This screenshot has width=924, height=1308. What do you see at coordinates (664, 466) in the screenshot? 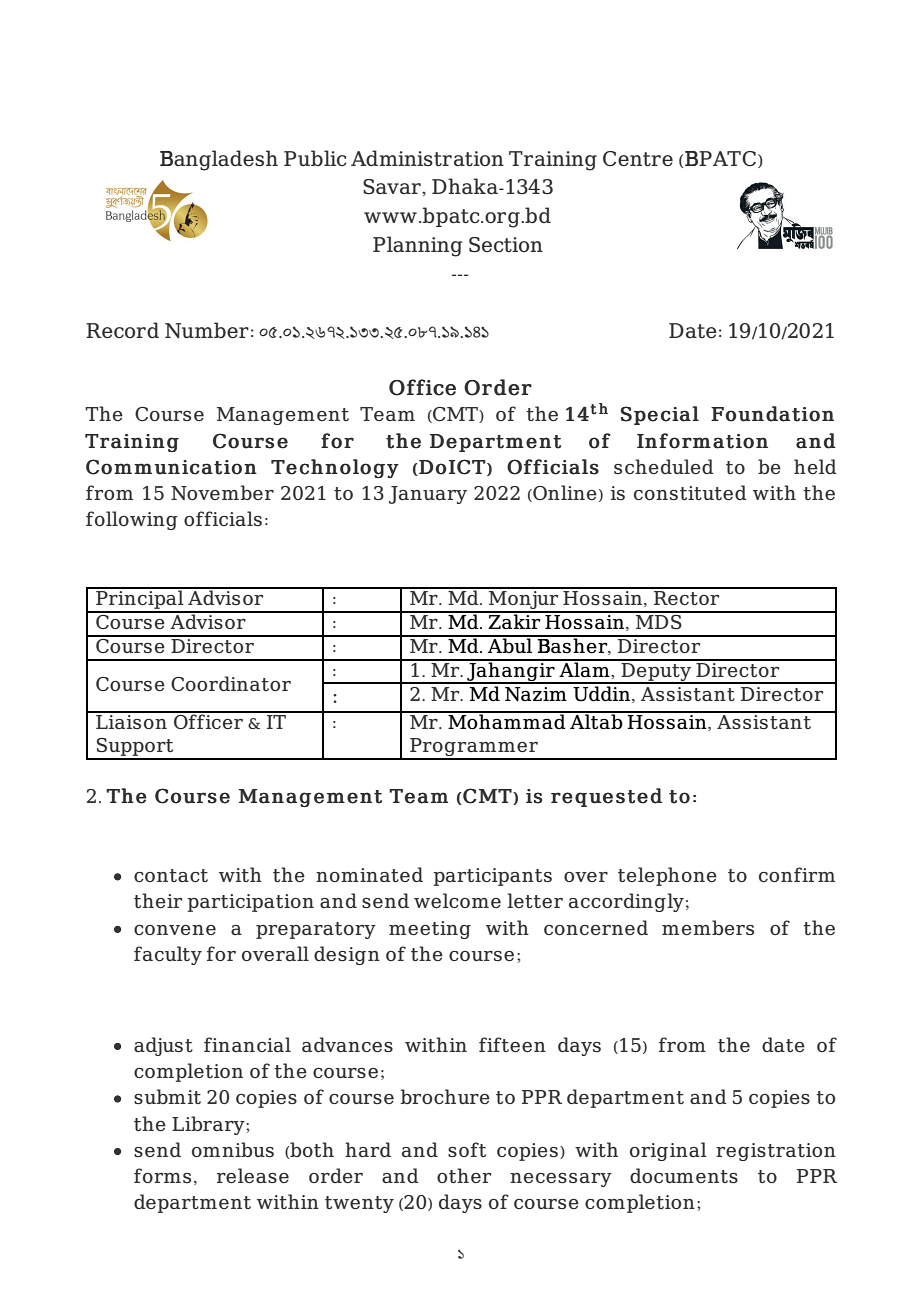
I see `scheduled` at bounding box center [664, 466].
